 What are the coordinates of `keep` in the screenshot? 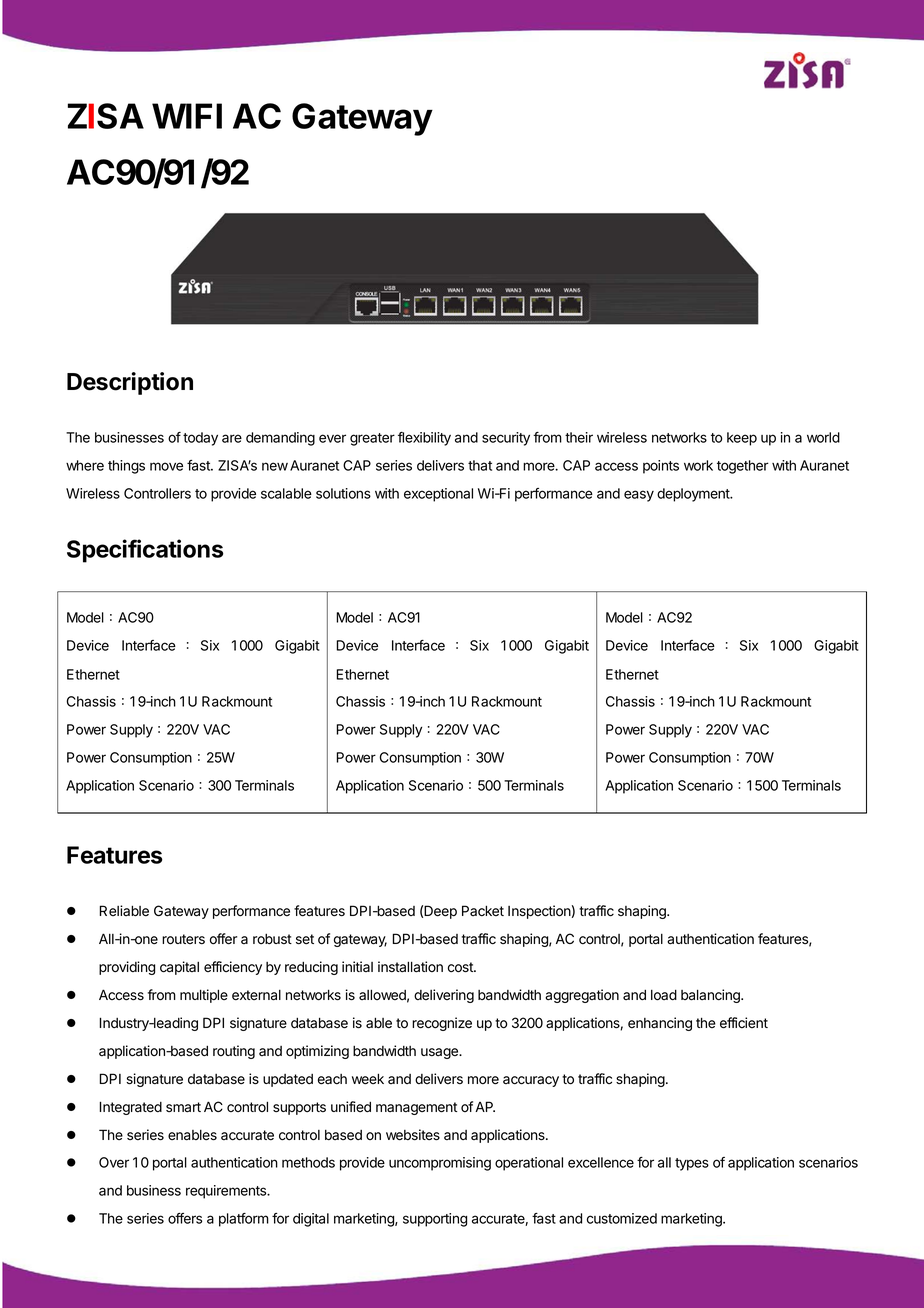 It's located at (742, 439).
